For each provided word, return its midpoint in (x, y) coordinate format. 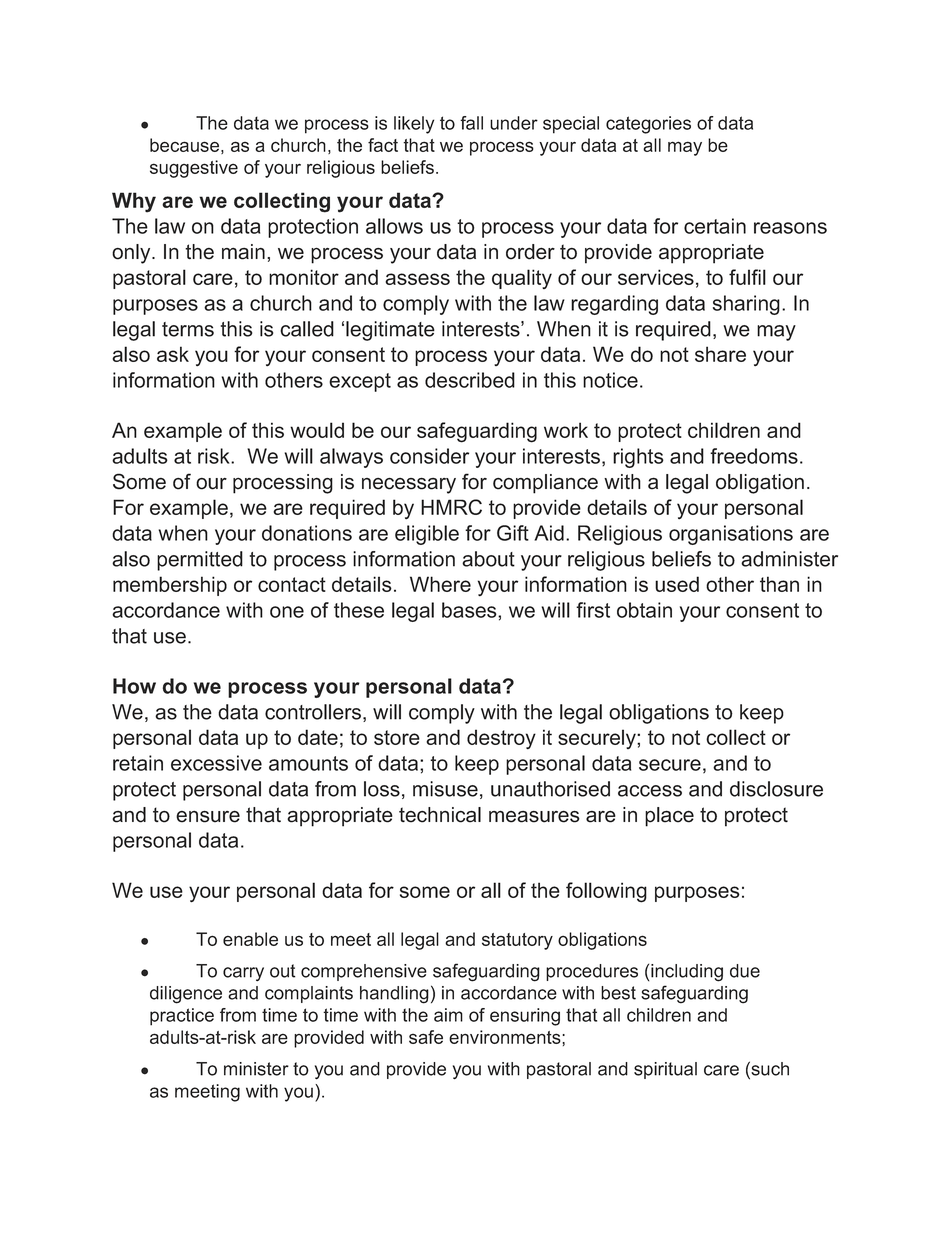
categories (648, 125)
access (650, 791)
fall (471, 123)
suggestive (194, 169)
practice (182, 1017)
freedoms (754, 456)
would (317, 430)
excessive (216, 763)
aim (448, 1015)
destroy (501, 739)
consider (429, 456)
